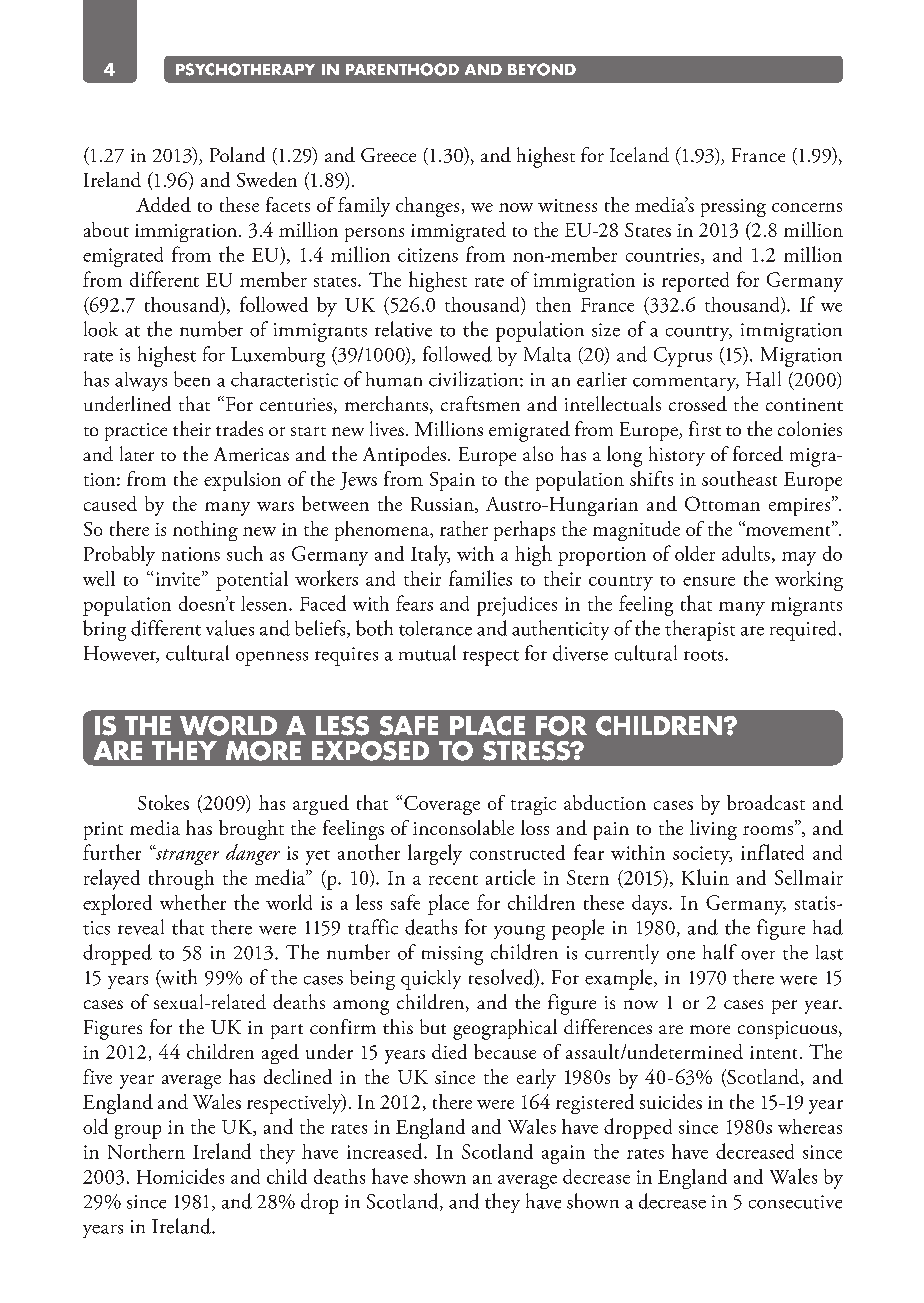 The image size is (924, 1303). Describe the element at coordinates (180, 1176) in the screenshot. I see `Homicides` at that location.
